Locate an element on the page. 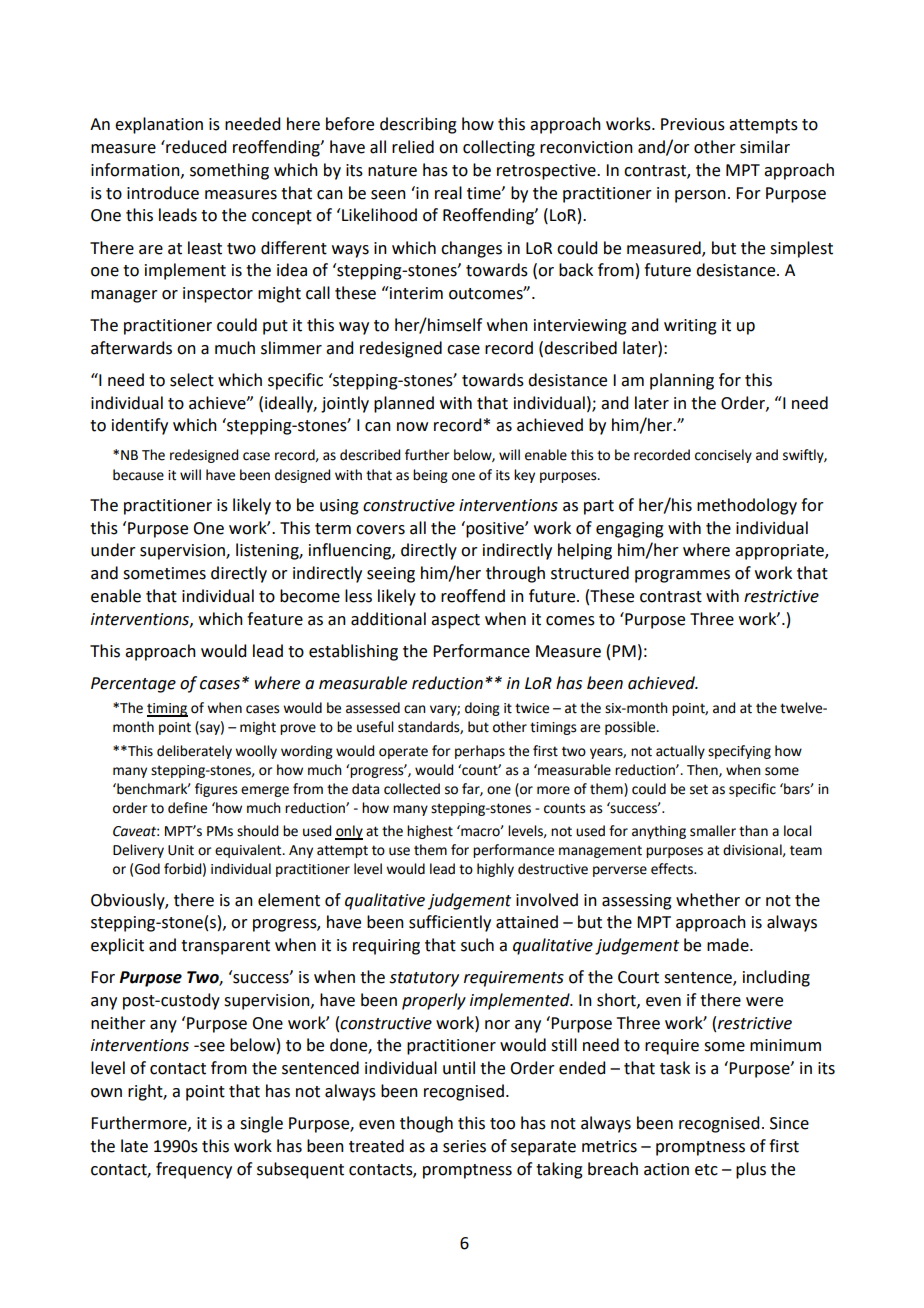 The image size is (924, 1308). series is located at coordinates (464, 1146).
